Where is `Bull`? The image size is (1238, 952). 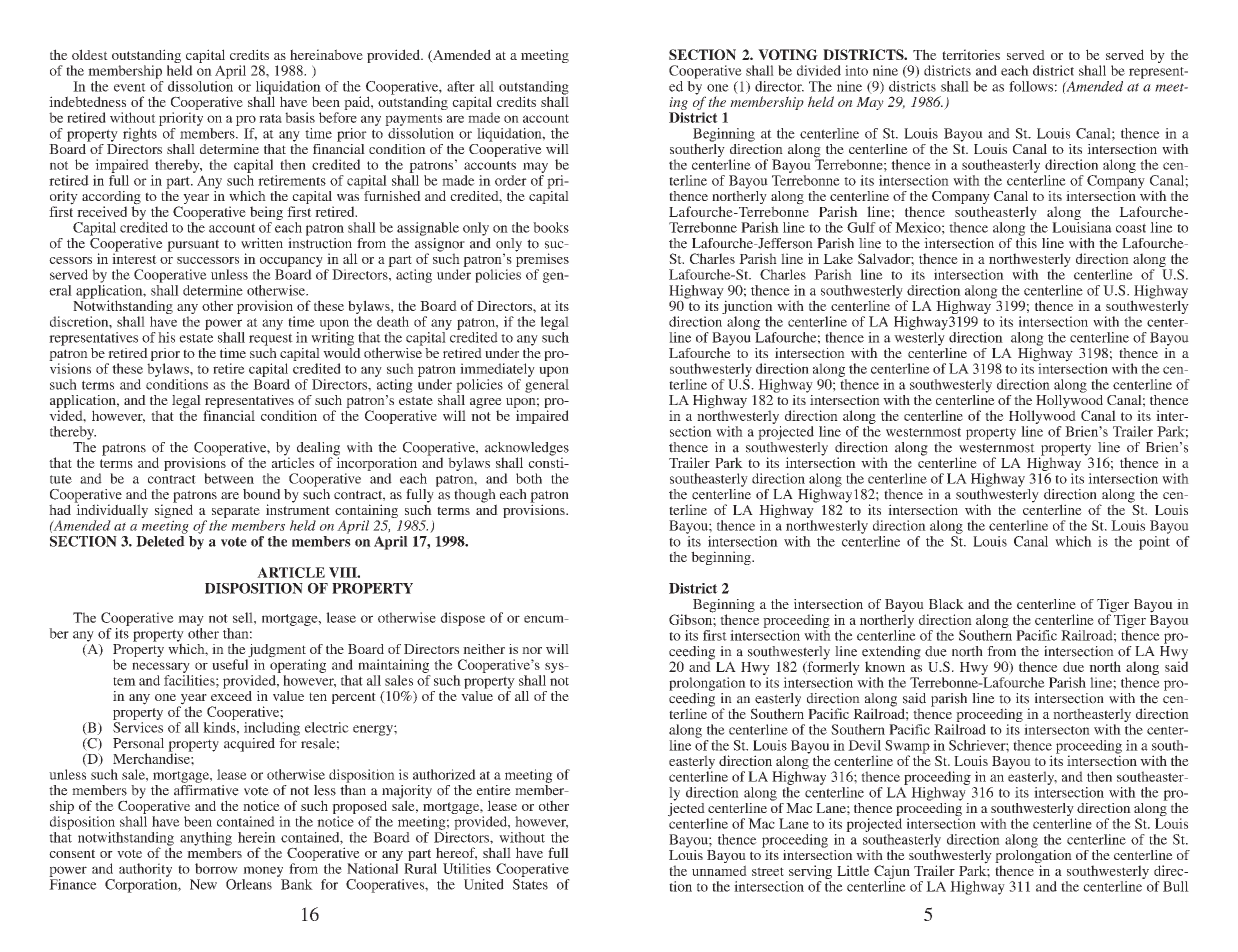 Bull is located at coordinates (1176, 886).
